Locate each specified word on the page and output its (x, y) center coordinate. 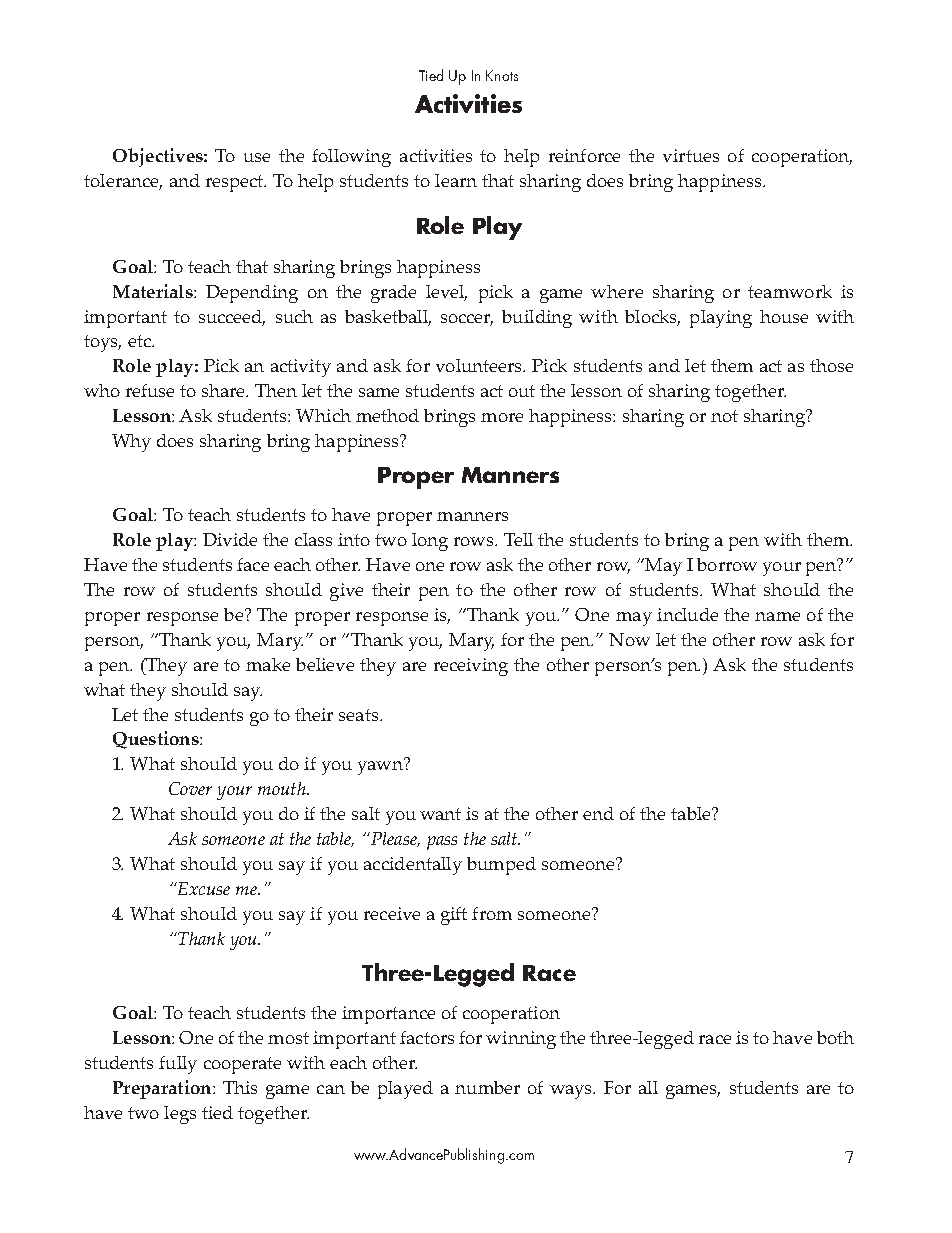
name (777, 616)
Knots (502, 75)
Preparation (163, 1089)
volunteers (480, 365)
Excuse (203, 888)
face (253, 564)
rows (475, 541)
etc (140, 341)
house (784, 316)
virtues (691, 155)
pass (442, 843)
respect (236, 183)
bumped (501, 866)
